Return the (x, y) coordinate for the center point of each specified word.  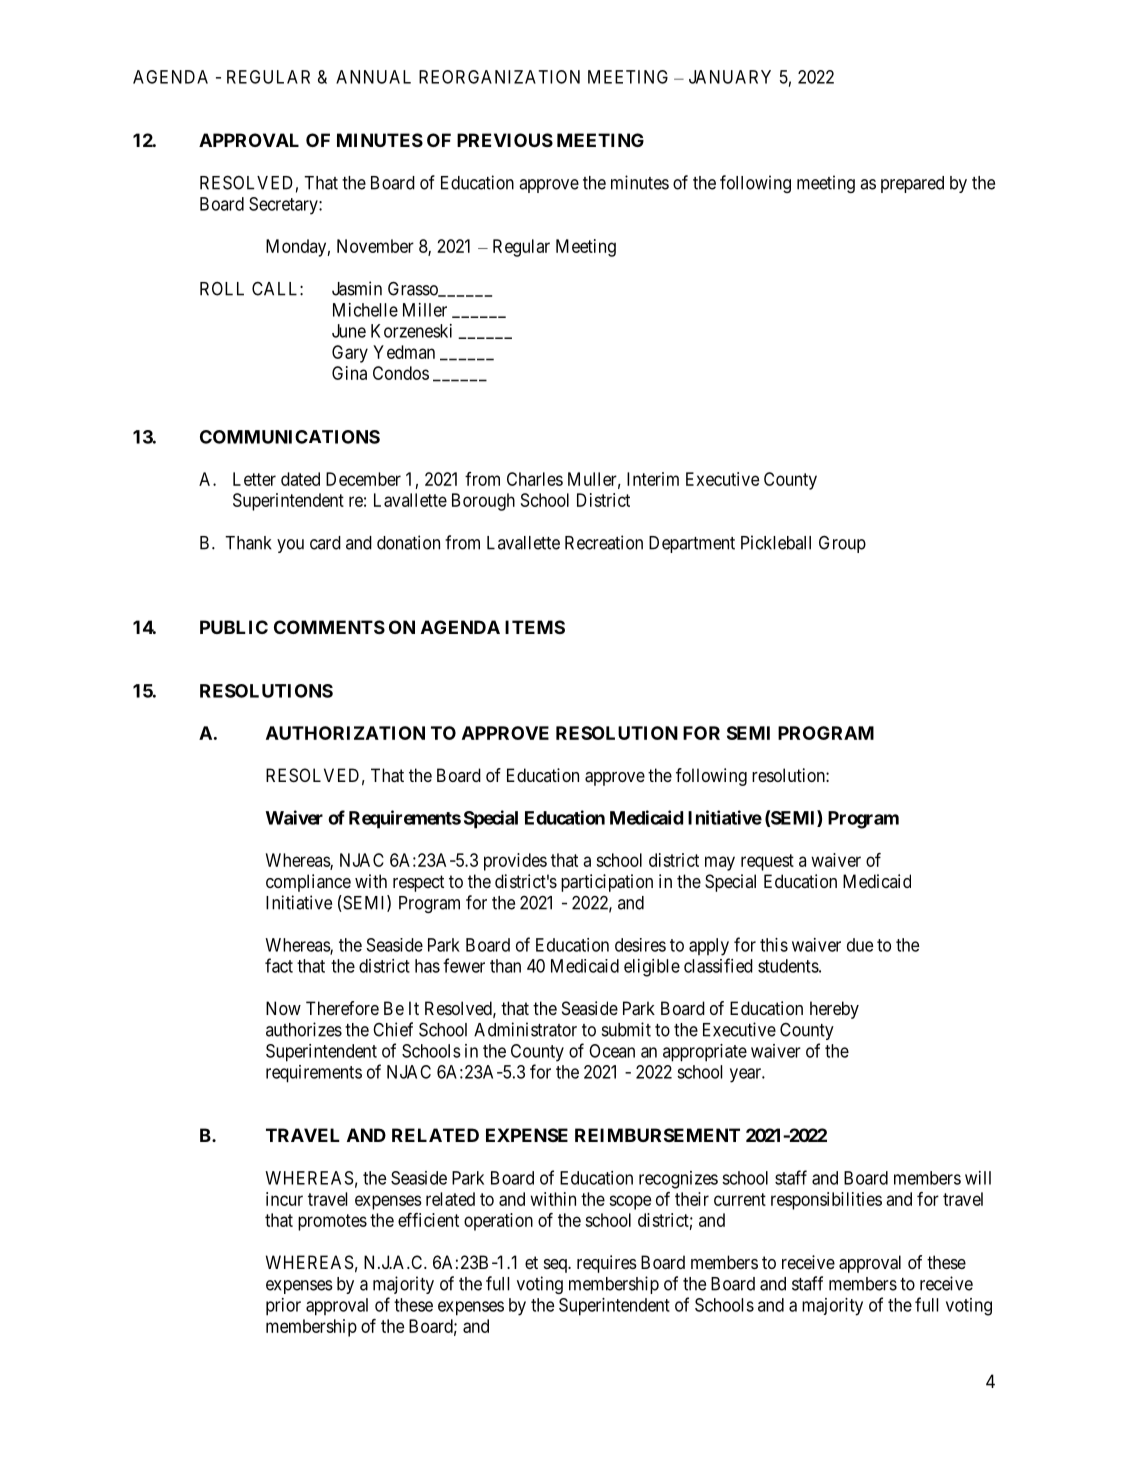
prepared (912, 184)
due (860, 945)
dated (300, 479)
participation (607, 883)
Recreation (604, 542)
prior (283, 1307)
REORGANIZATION (499, 77)
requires (607, 1264)
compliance (308, 883)
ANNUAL (373, 77)
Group (842, 544)
